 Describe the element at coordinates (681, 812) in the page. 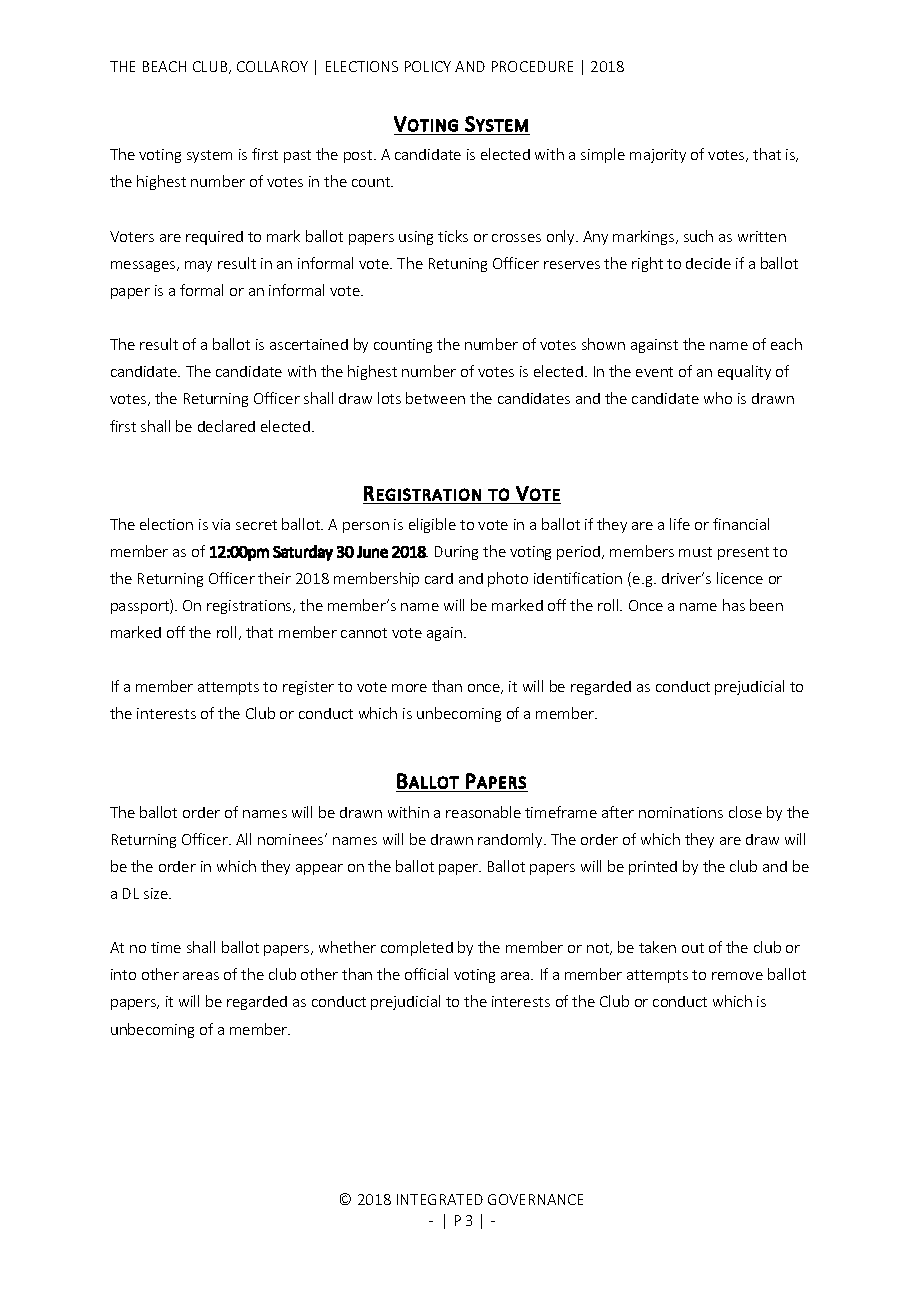

I see `nominations` at that location.
